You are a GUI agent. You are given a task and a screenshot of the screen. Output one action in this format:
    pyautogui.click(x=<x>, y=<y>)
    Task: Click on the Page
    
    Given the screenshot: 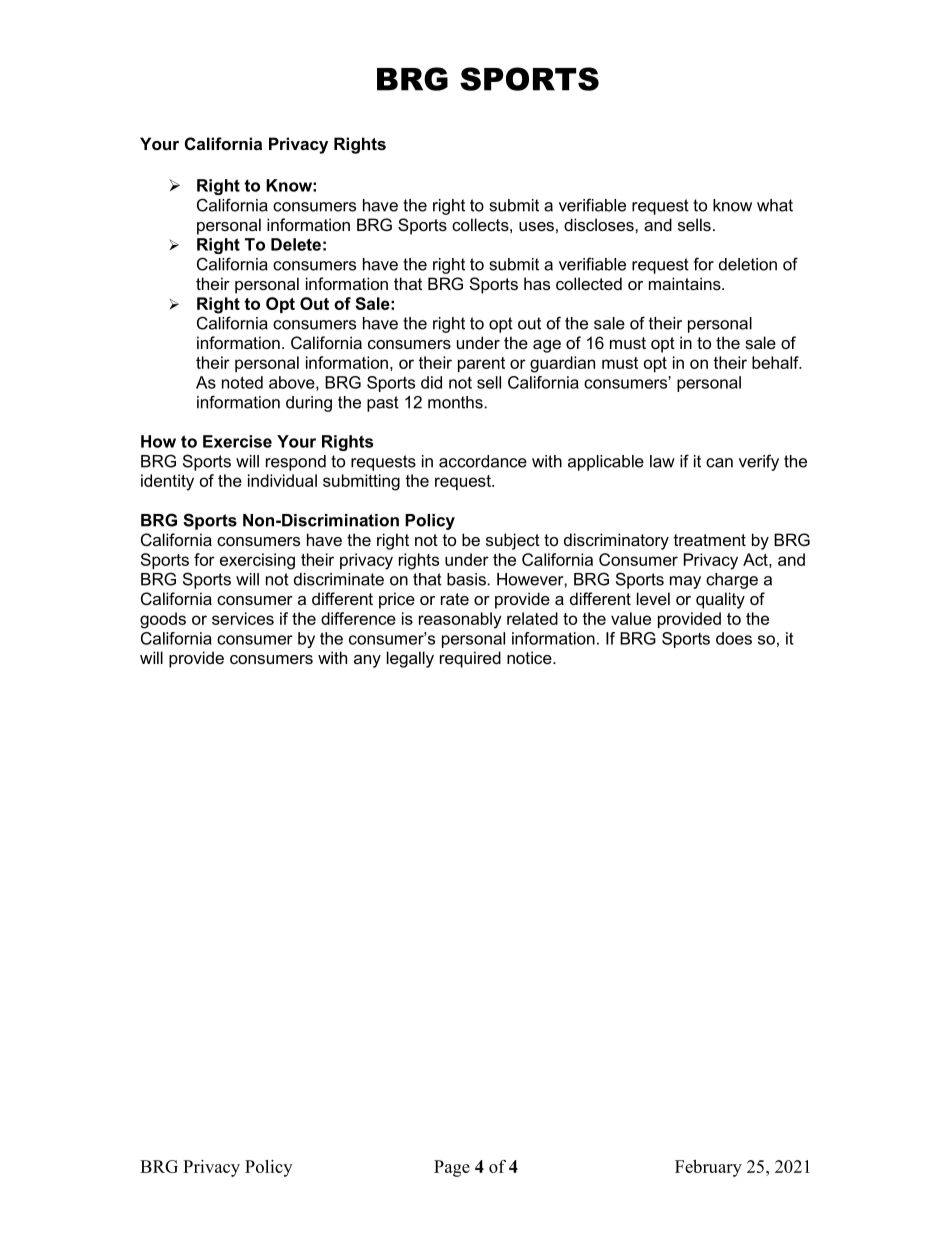 What is the action you would take?
    pyautogui.click(x=452, y=1168)
